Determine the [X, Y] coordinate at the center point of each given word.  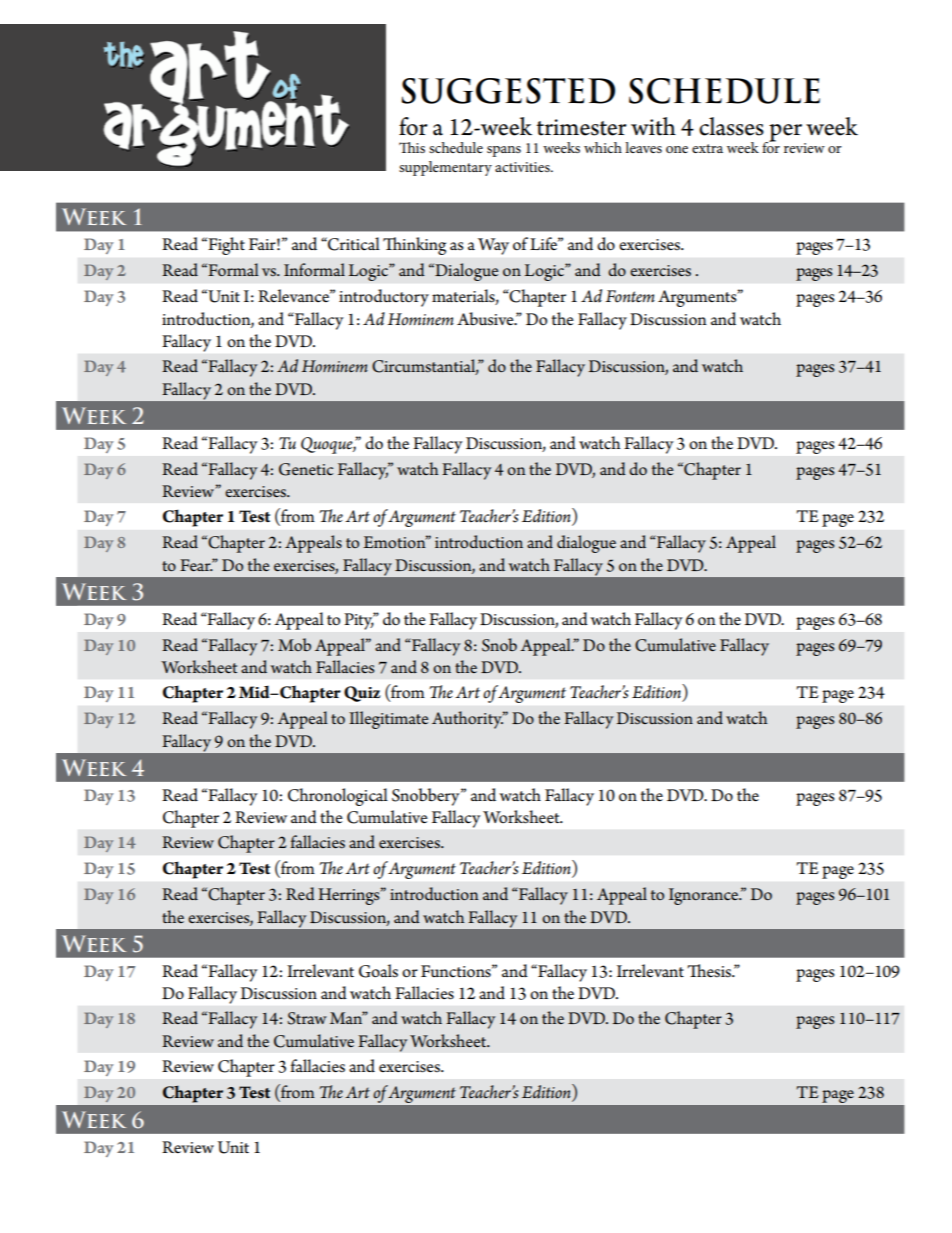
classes [731, 126]
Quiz [362, 694]
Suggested [508, 91]
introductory [384, 298]
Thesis [710, 971]
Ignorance [705, 896]
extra [707, 148]
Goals [378, 971]
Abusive [486, 319]
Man [347, 1017]
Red [300, 893]
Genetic [306, 469]
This [412, 147]
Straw [307, 1018]
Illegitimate [389, 720]
